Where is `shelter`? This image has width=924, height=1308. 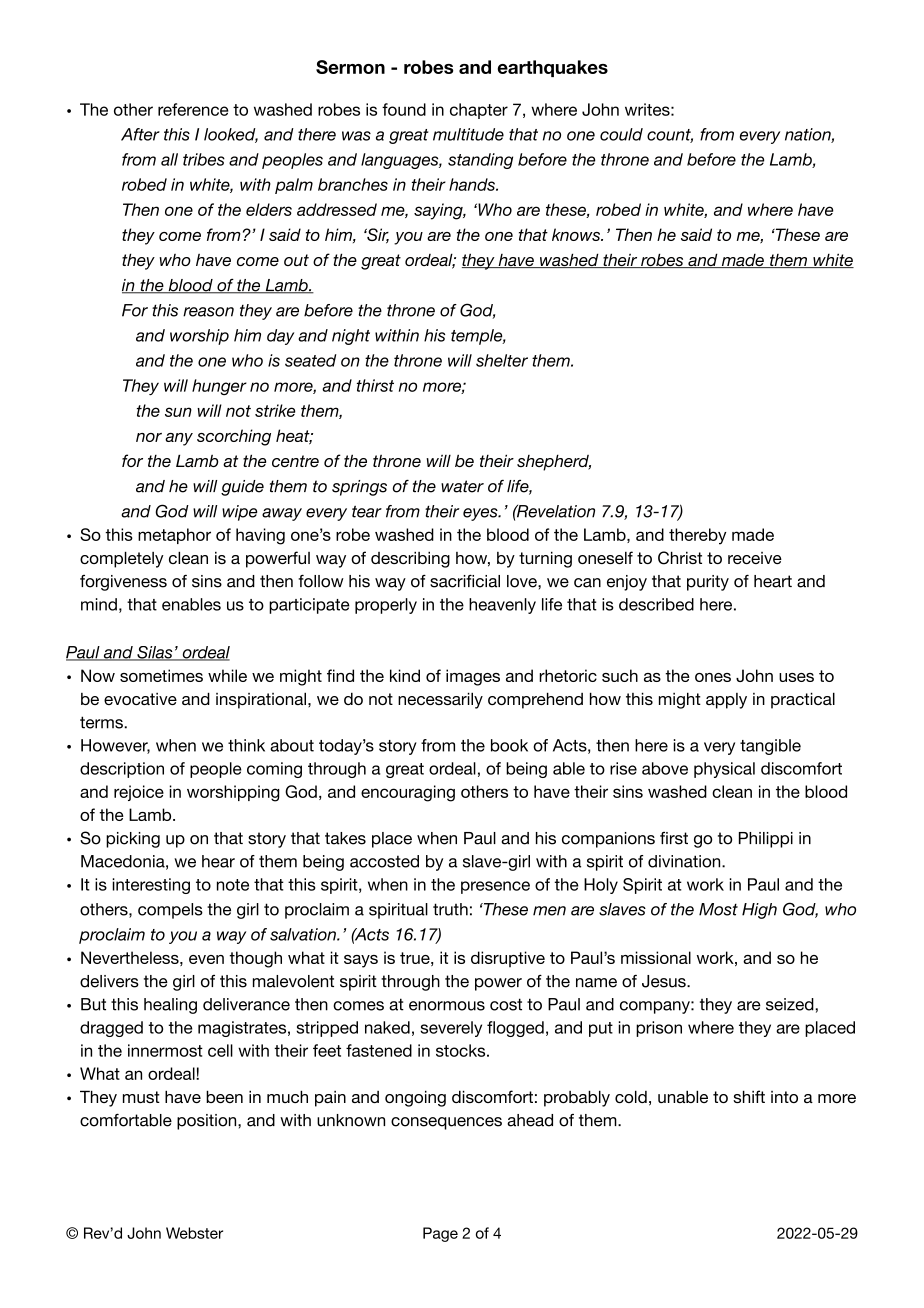
shelter is located at coordinates (502, 360).
